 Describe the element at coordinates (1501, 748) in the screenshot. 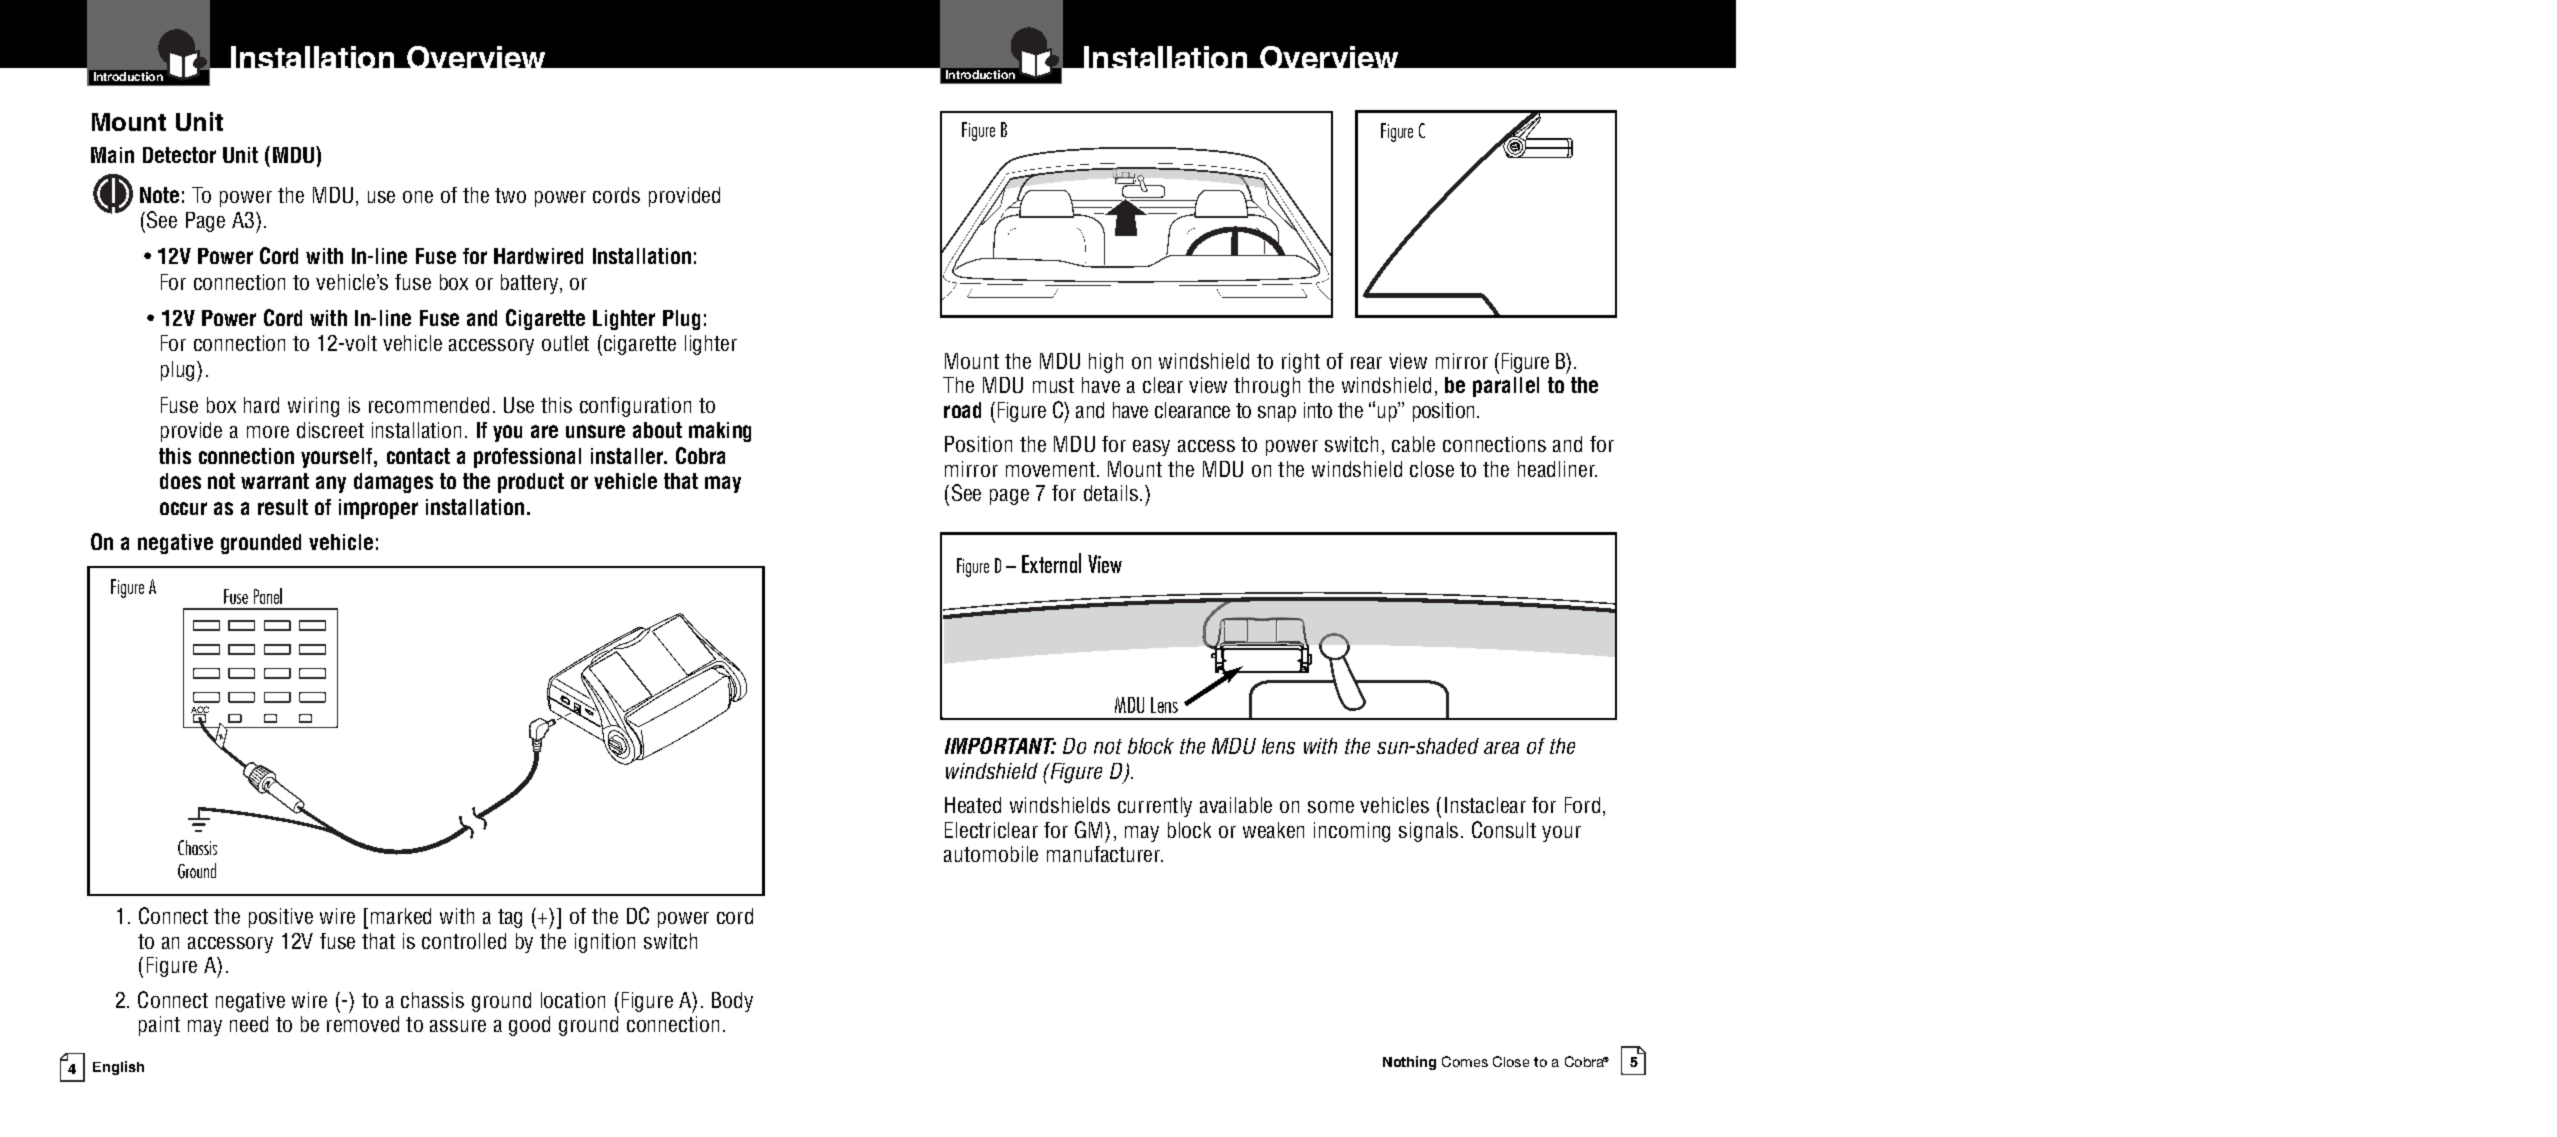

I see `area` at that location.
